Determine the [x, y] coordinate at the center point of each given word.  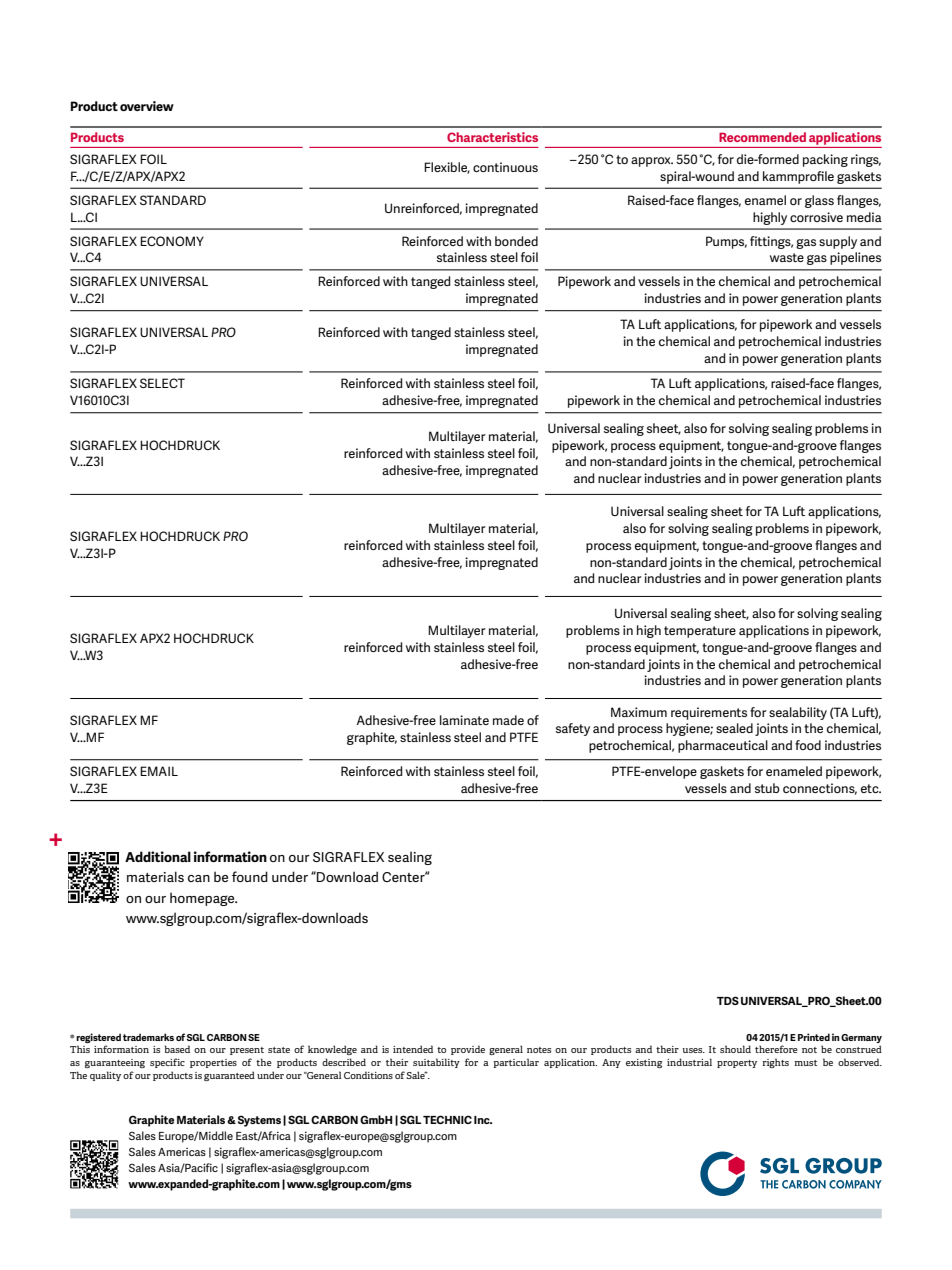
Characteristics [492, 137]
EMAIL [159, 771]
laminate [464, 720]
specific [167, 1063]
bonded [516, 241]
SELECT [162, 383]
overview [147, 106]
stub [767, 788]
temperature [700, 632]
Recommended [762, 137]
